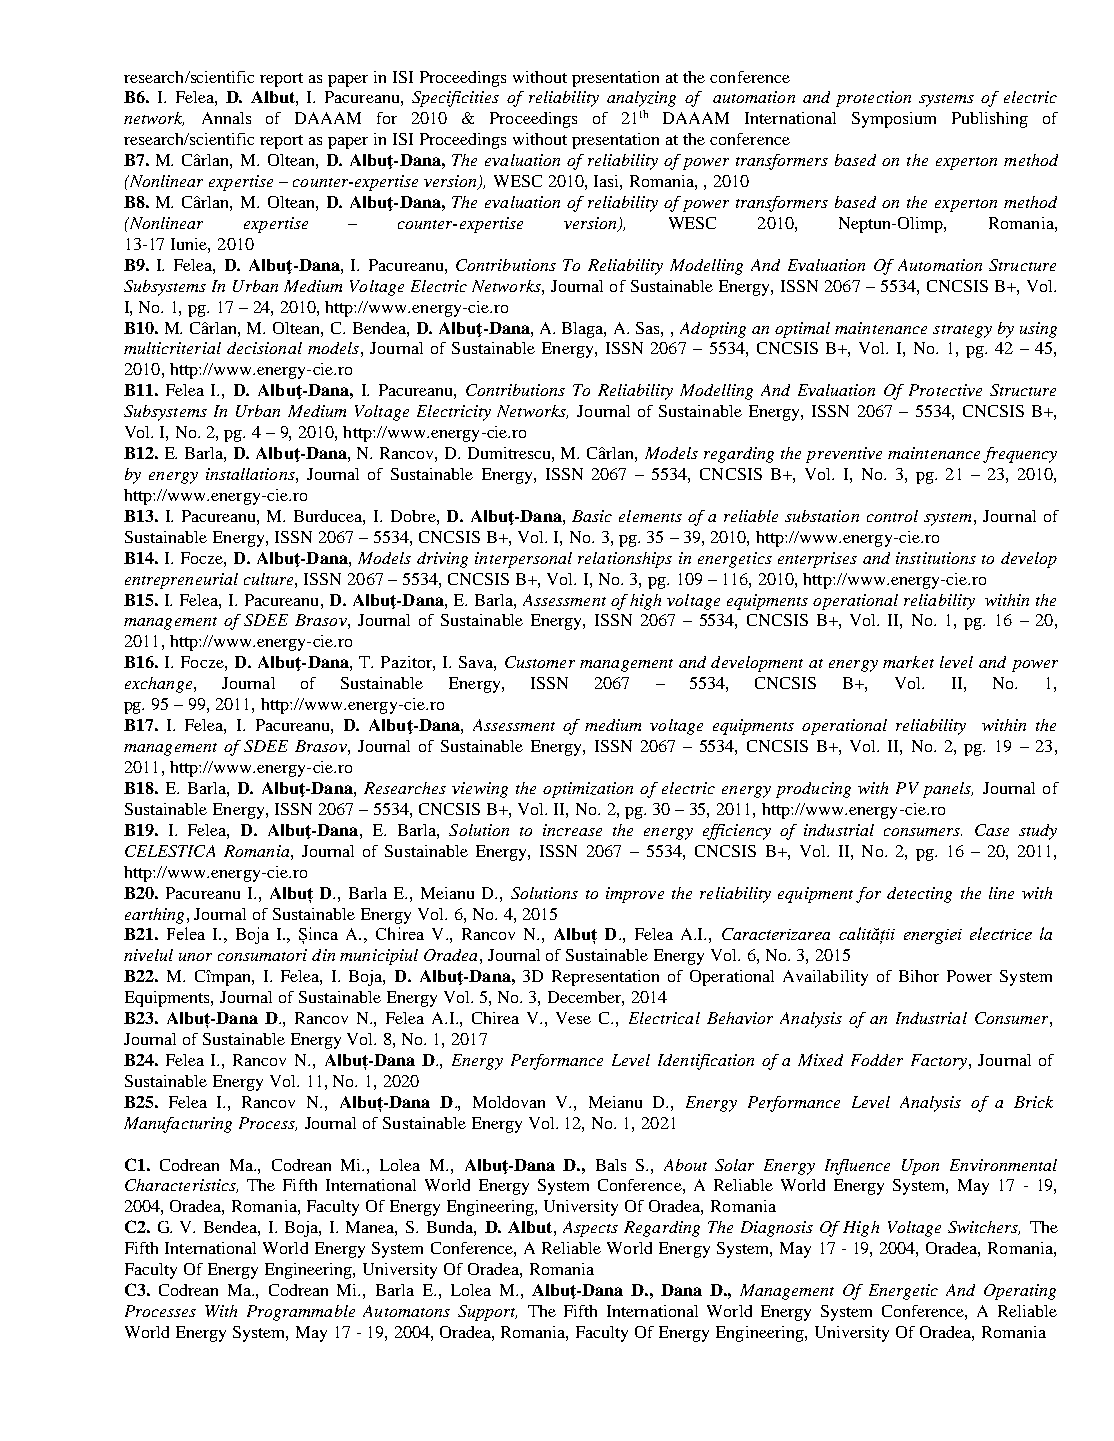  Describe the element at coordinates (894, 120) in the document. I see `Symposium` at that location.
